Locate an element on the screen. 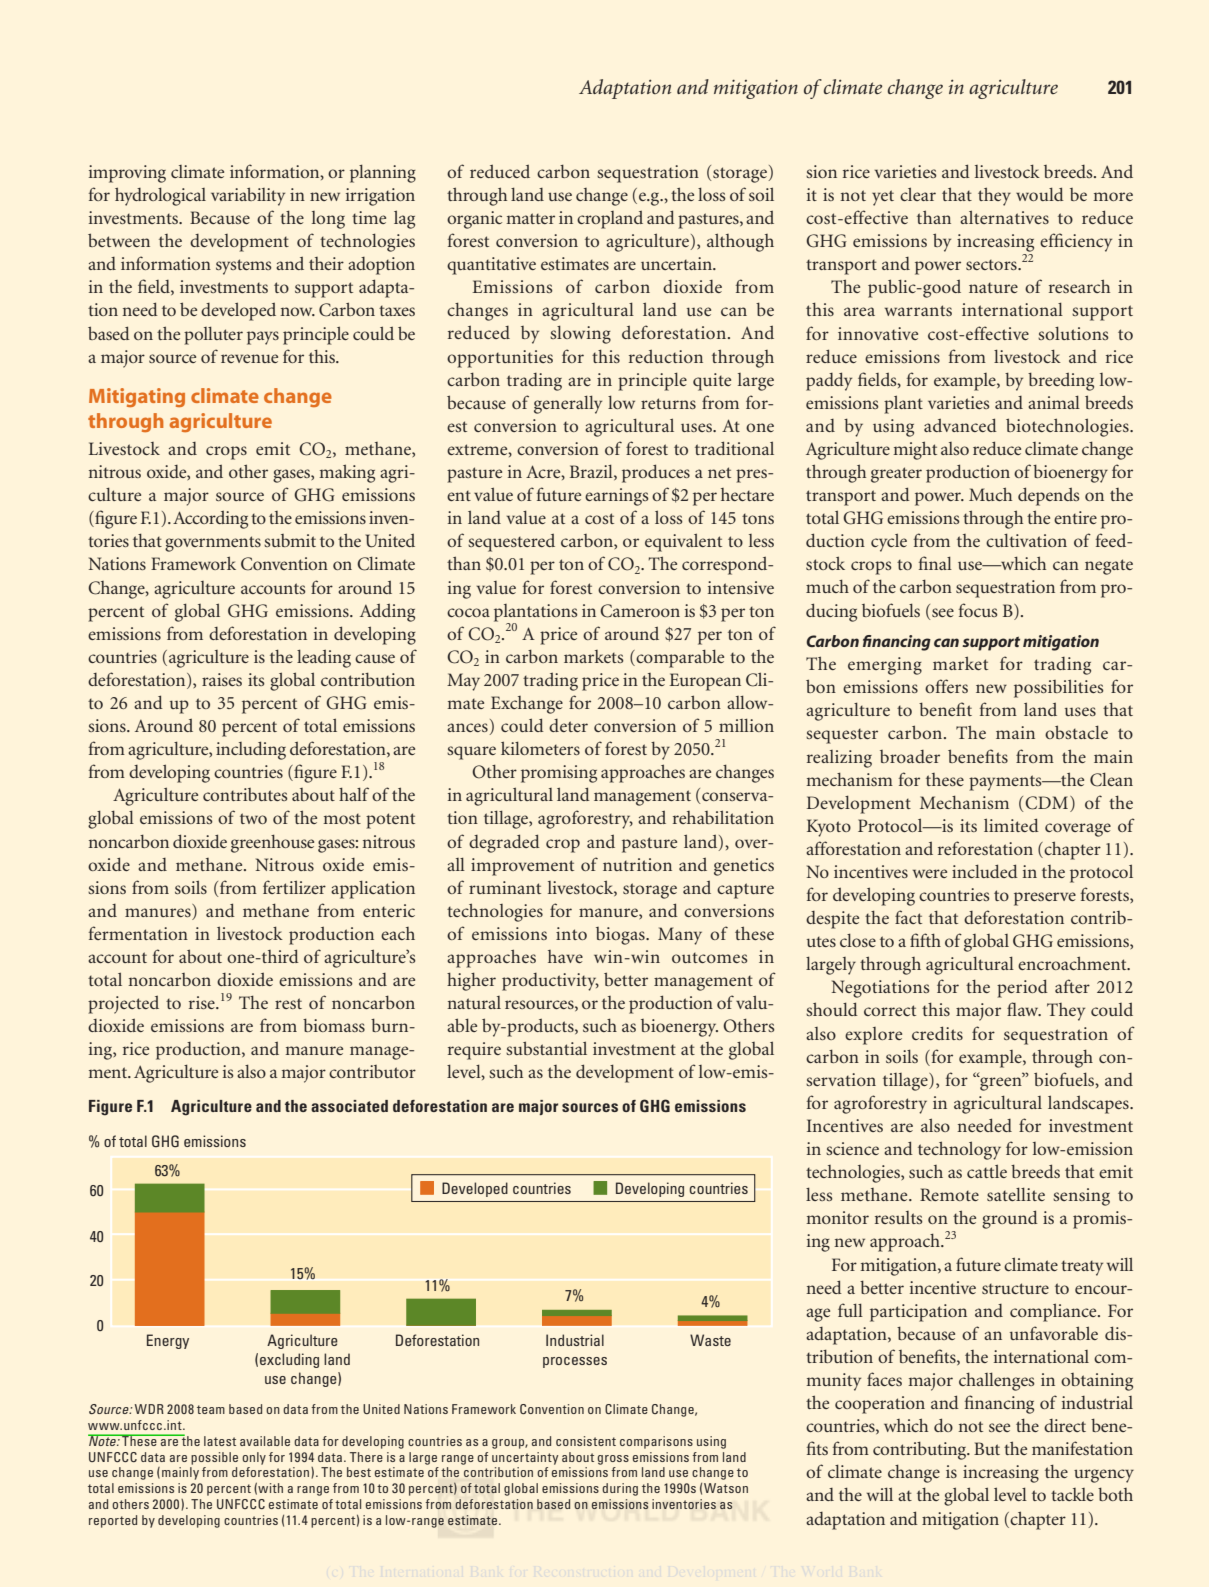  alternatives is located at coordinates (1004, 217).
